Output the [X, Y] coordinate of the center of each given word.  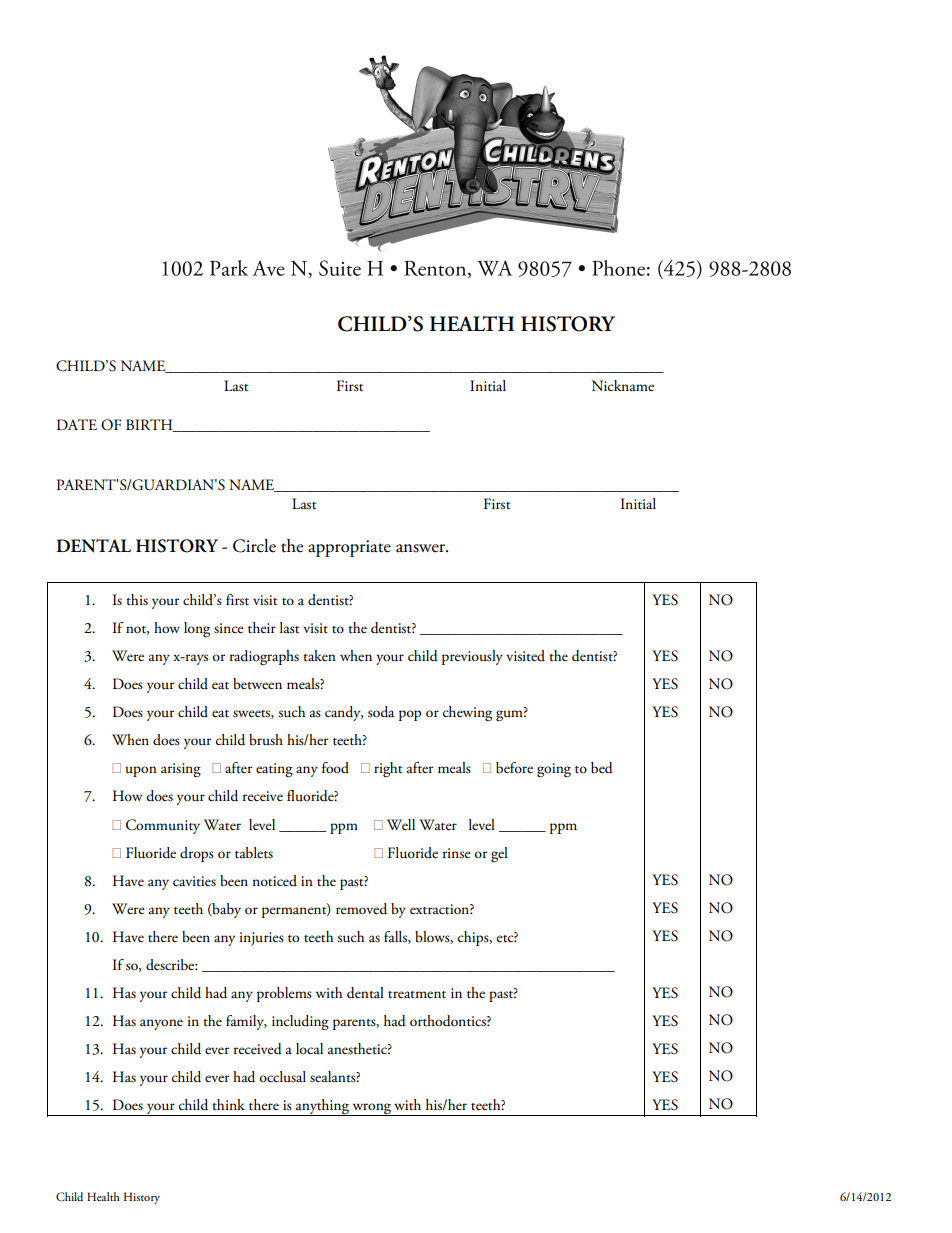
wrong [371, 1109]
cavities [194, 881]
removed [361, 909]
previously [472, 657]
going [554, 770]
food [335, 767]
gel [499, 854]
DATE [77, 424]
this [137, 600]
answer [421, 548]
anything [322, 1107]
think [228, 1104]
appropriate [349, 548]
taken [319, 655]
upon [141, 771]
